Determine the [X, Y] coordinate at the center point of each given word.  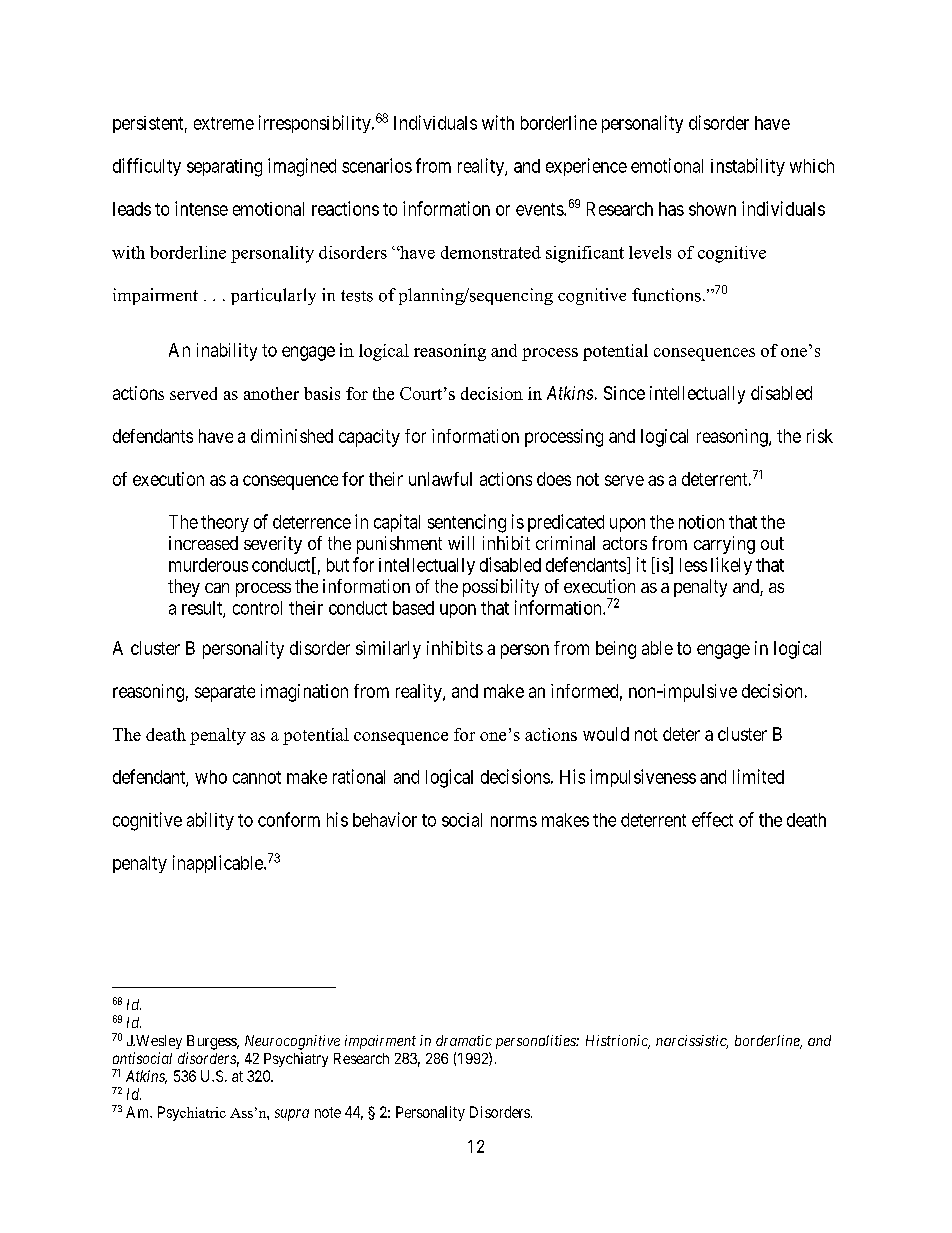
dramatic [464, 1040]
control [257, 608]
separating [224, 168]
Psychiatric [192, 1113]
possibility [501, 588]
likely [731, 566]
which [812, 166]
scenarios [377, 165]
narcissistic [692, 1042]
